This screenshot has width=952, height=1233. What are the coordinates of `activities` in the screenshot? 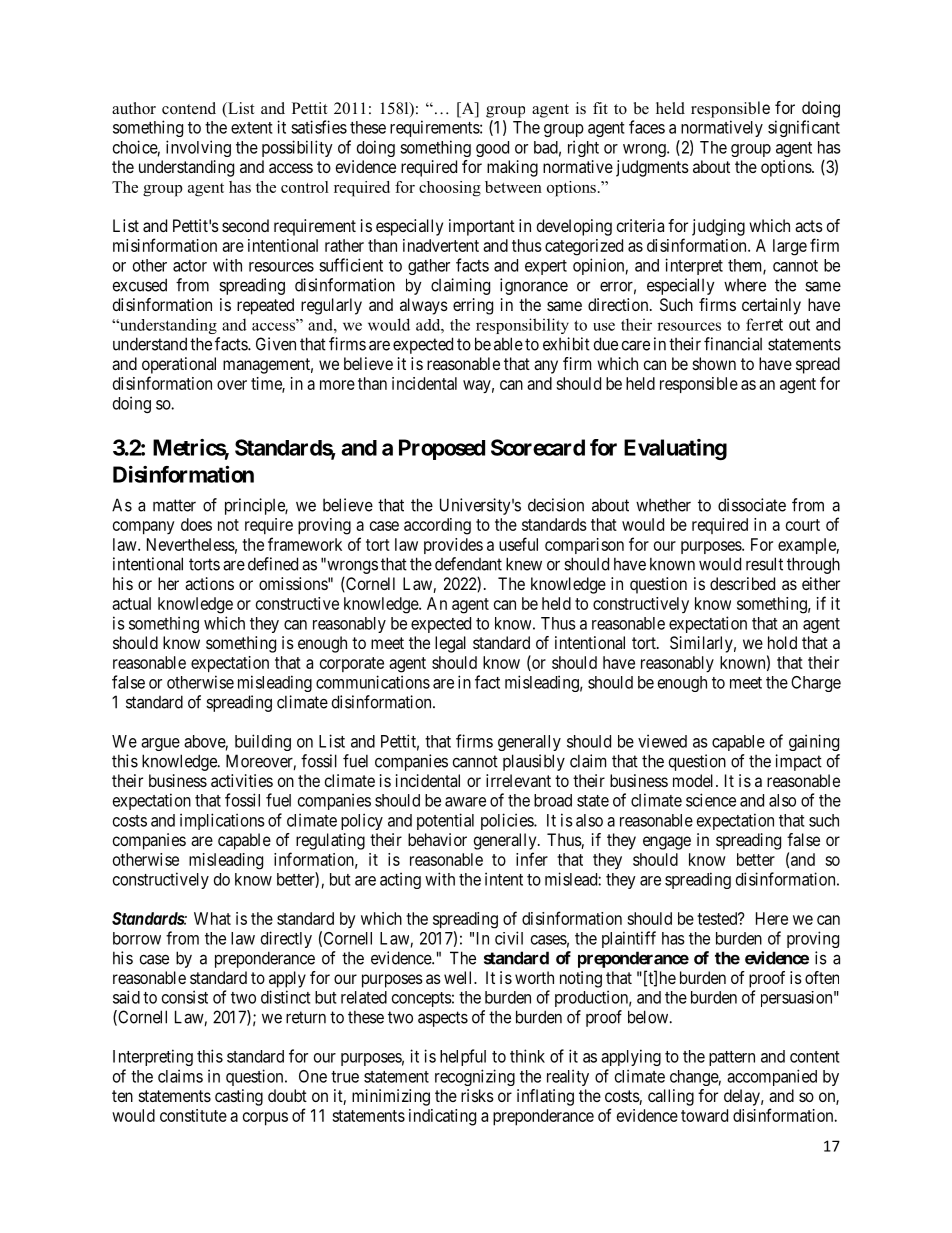 It's located at (242, 780).
